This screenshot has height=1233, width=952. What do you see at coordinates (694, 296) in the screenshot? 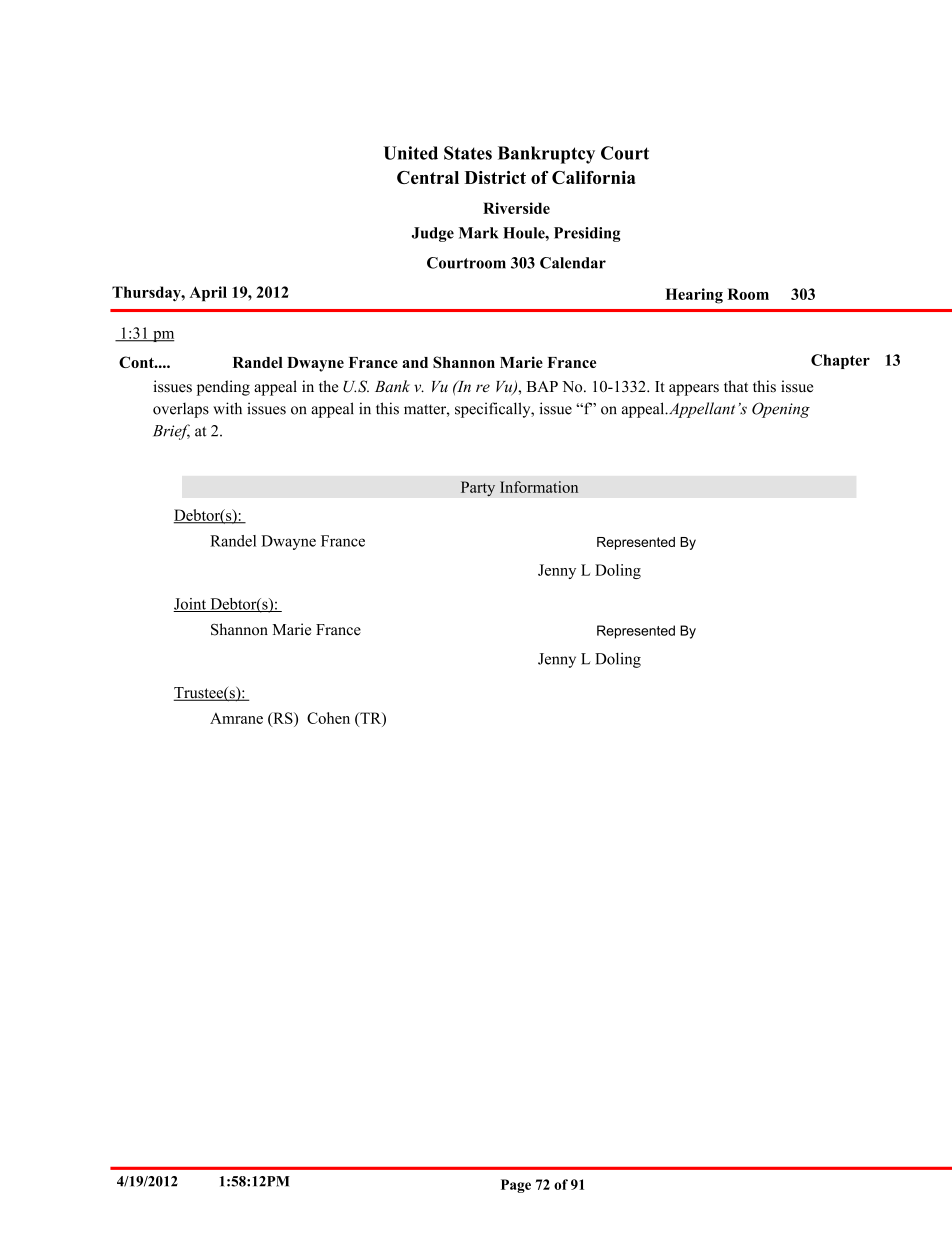
I see `Hearing` at bounding box center [694, 296].
